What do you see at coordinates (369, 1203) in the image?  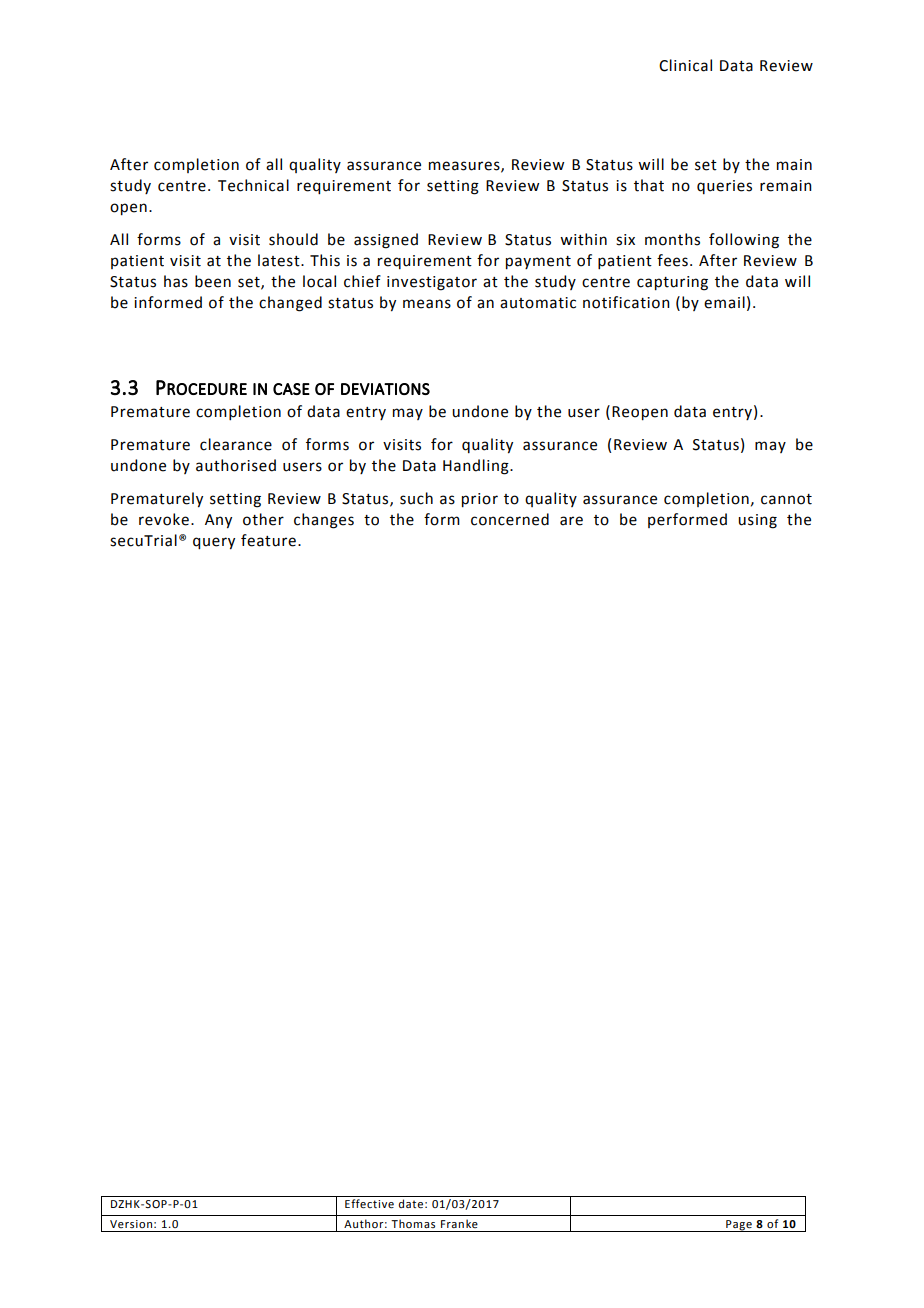 I see `Effective` at bounding box center [369, 1203].
